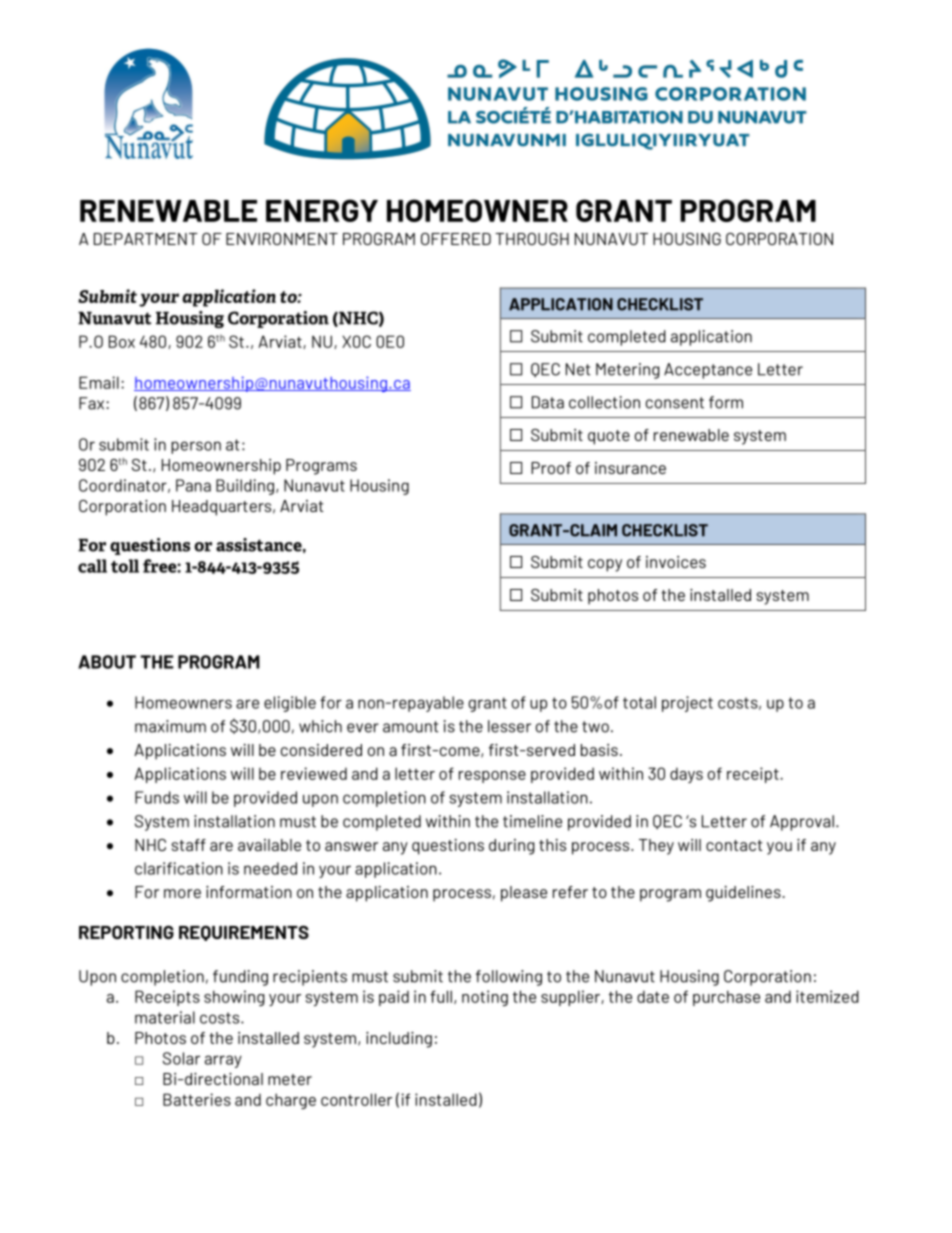 The height and width of the screenshot is (1233, 952). What do you see at coordinates (107, 662) in the screenshot?
I see `ABOUT` at bounding box center [107, 662].
